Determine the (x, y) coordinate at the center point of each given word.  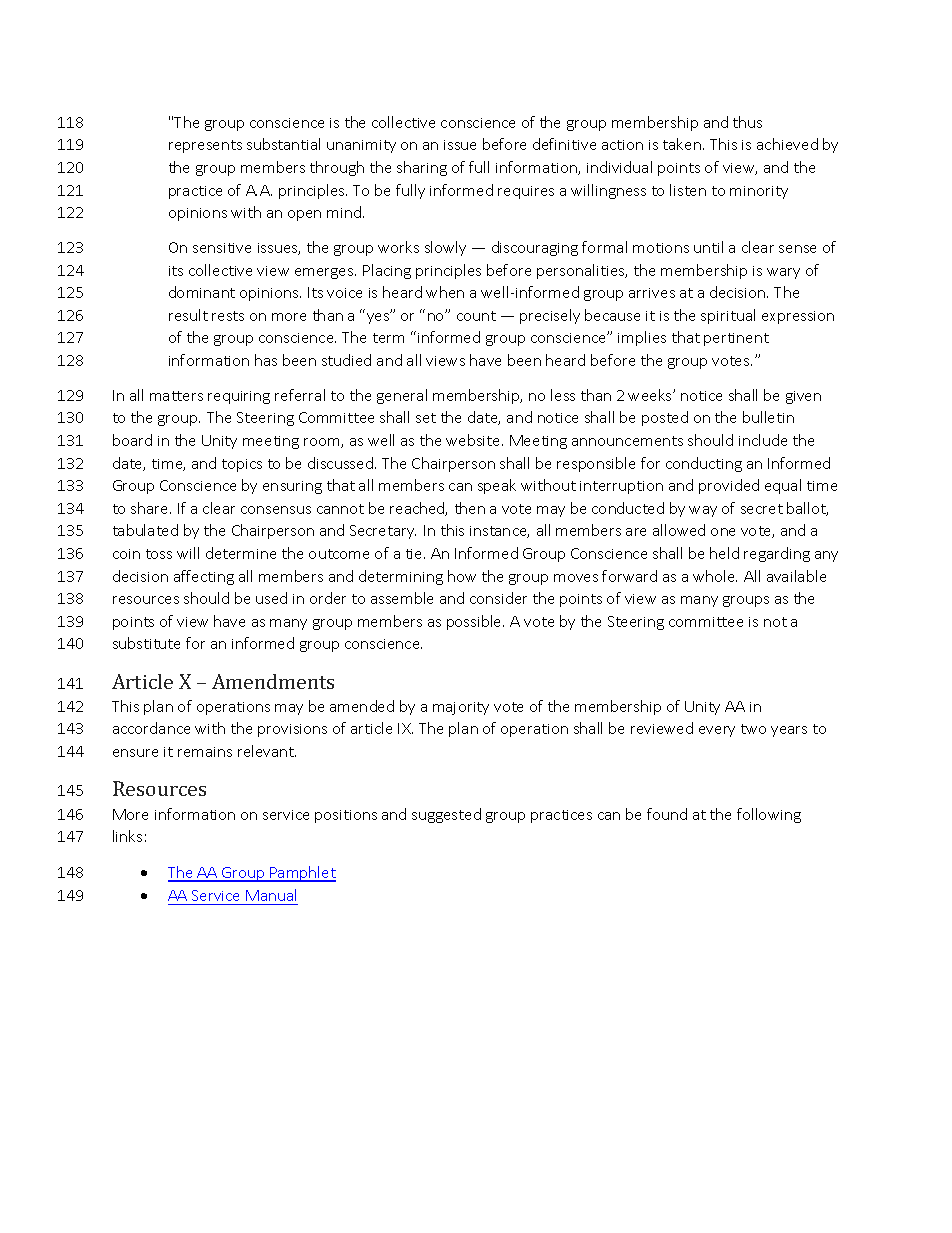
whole (715, 576)
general (402, 396)
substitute (146, 643)
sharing (422, 168)
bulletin (768, 417)
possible (475, 622)
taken (683, 144)
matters (176, 396)
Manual (271, 895)
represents (205, 146)
